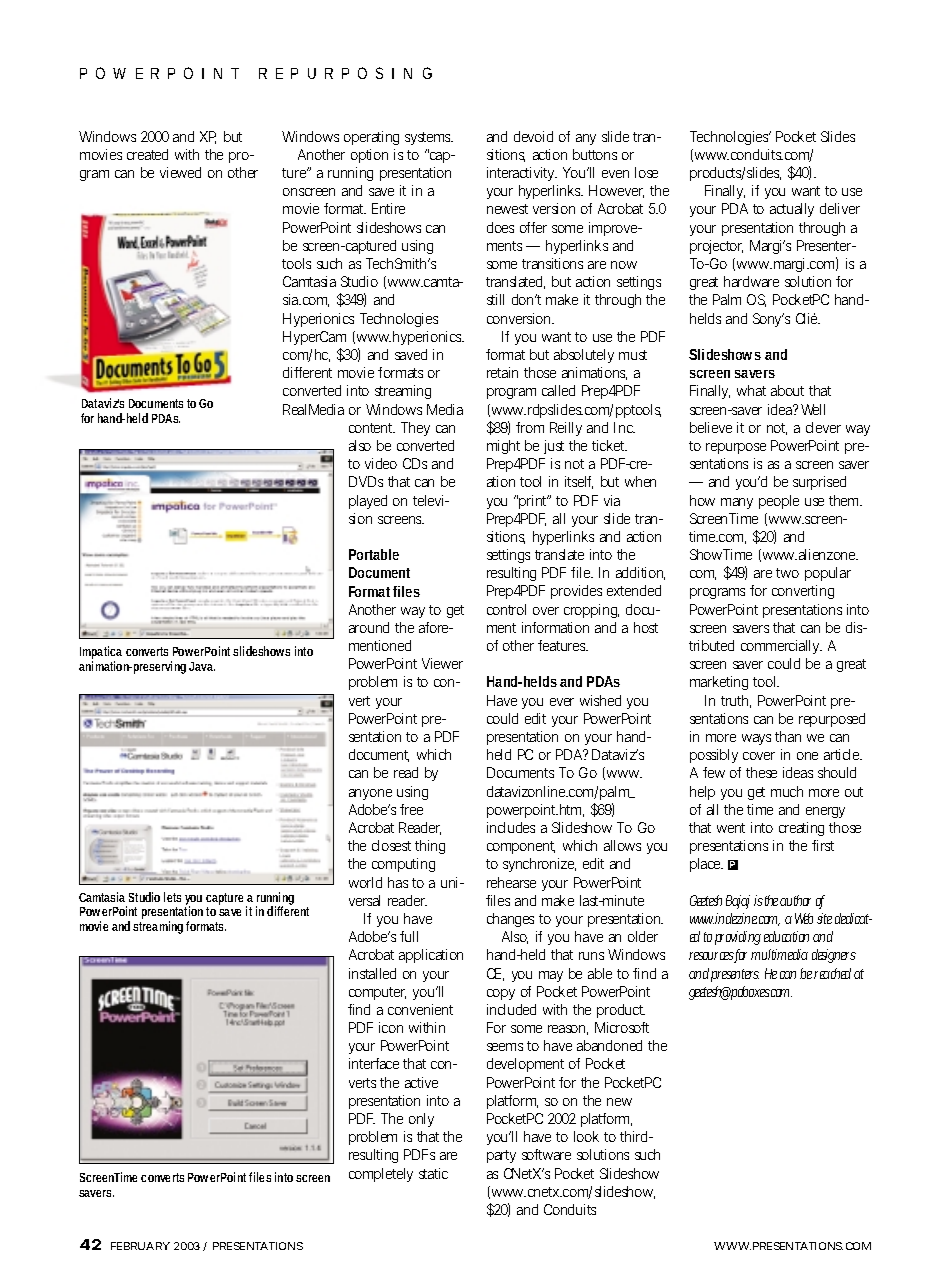  What do you see at coordinates (522, 174) in the screenshot?
I see `interactivity` at bounding box center [522, 174].
